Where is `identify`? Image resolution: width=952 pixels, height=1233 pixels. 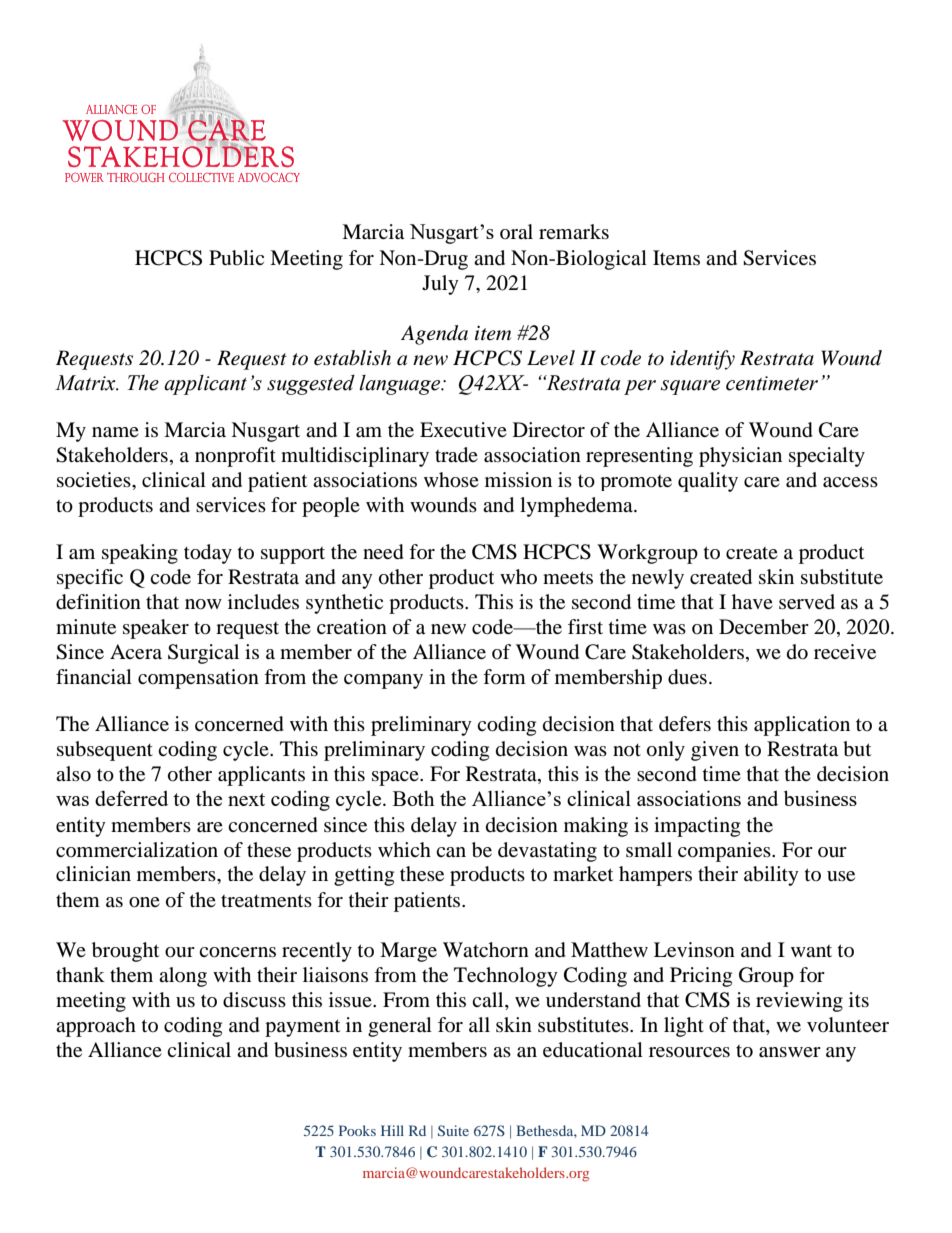 identify is located at coordinates (702, 360).
